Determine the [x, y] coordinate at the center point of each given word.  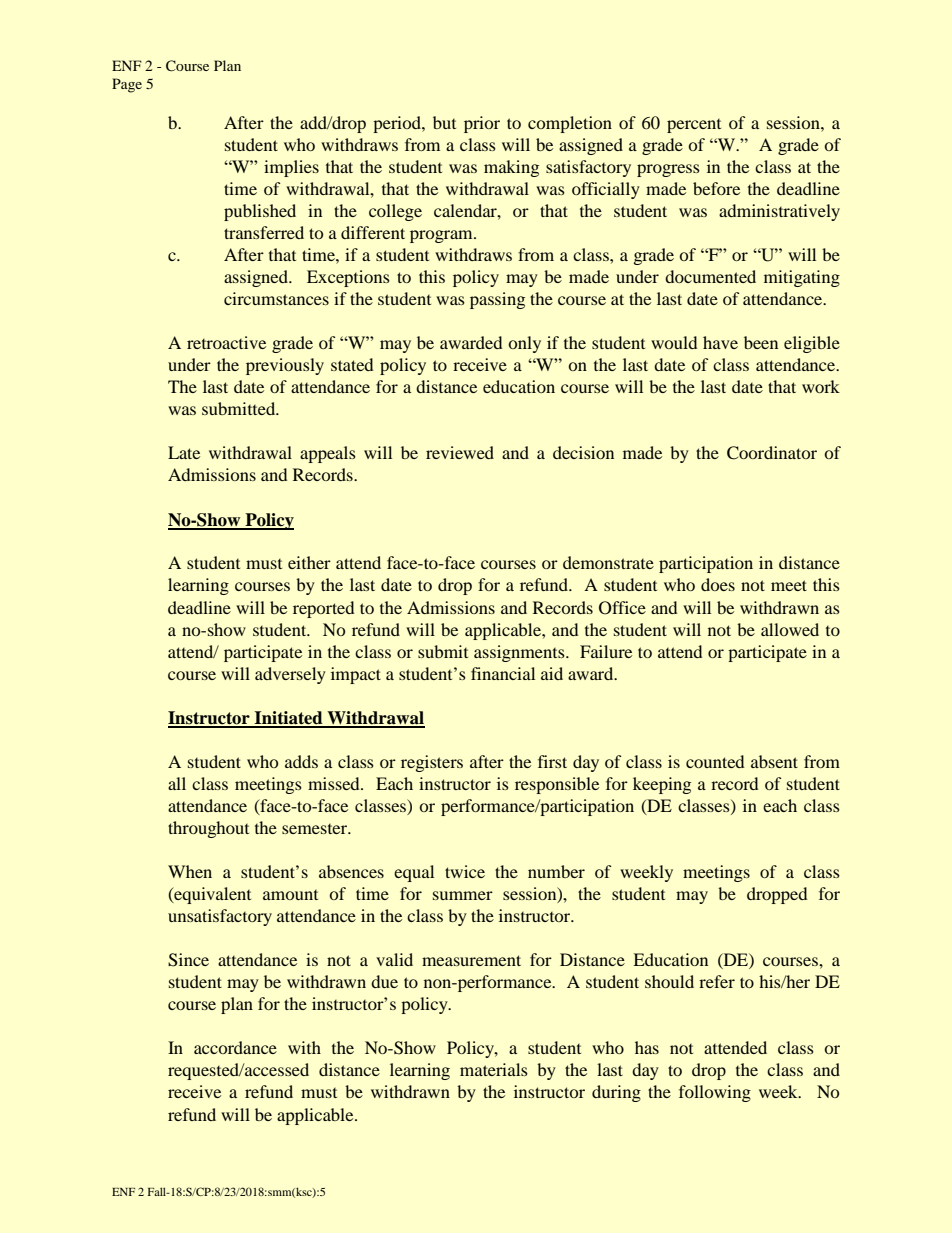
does [718, 584]
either [309, 562]
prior [482, 124]
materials [494, 1069]
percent [694, 126]
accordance [235, 1047]
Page [127, 85]
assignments [520, 653]
